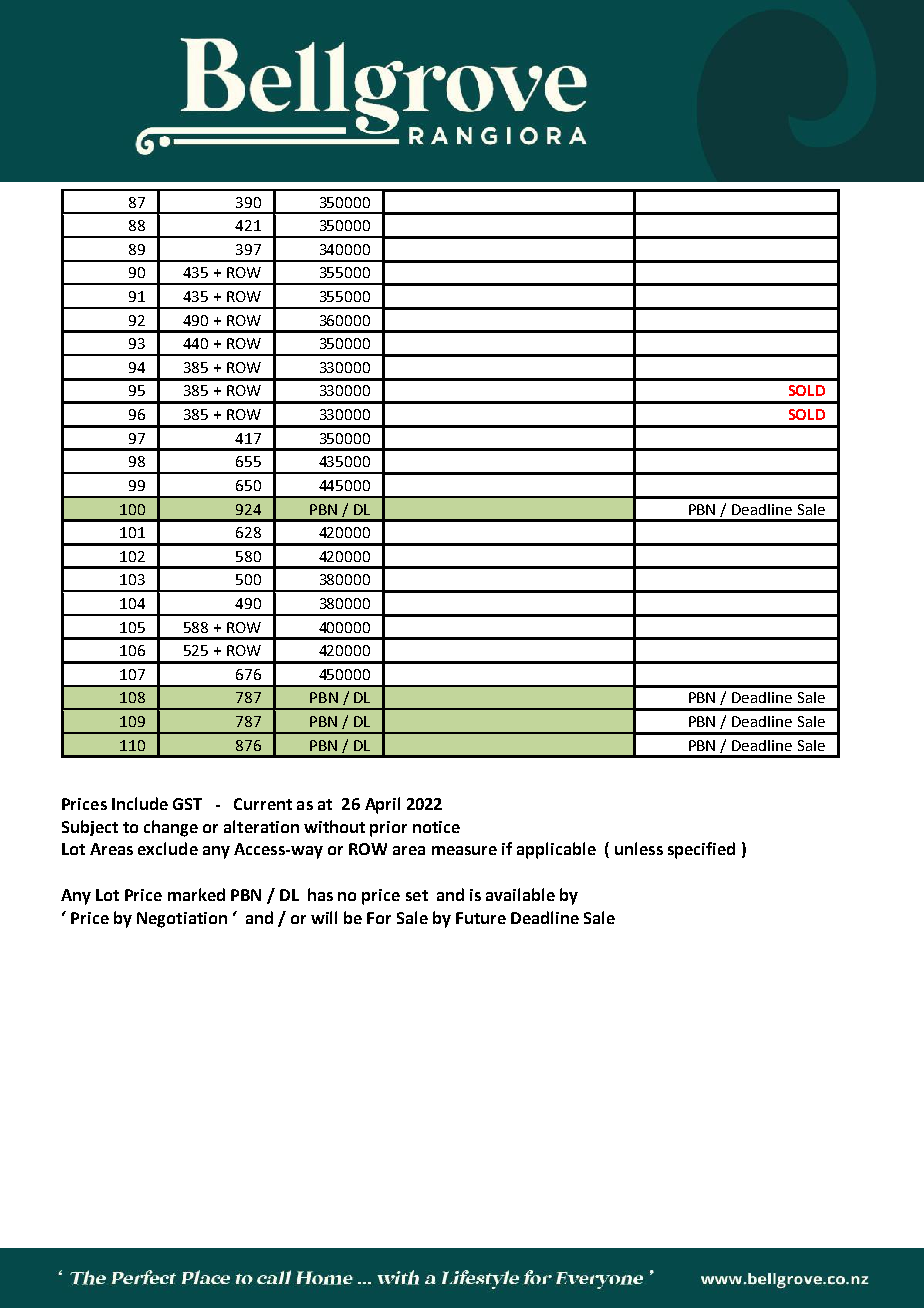 The width and height of the screenshot is (924, 1308). Describe the element at coordinates (196, 894) in the screenshot. I see `marked` at that location.
